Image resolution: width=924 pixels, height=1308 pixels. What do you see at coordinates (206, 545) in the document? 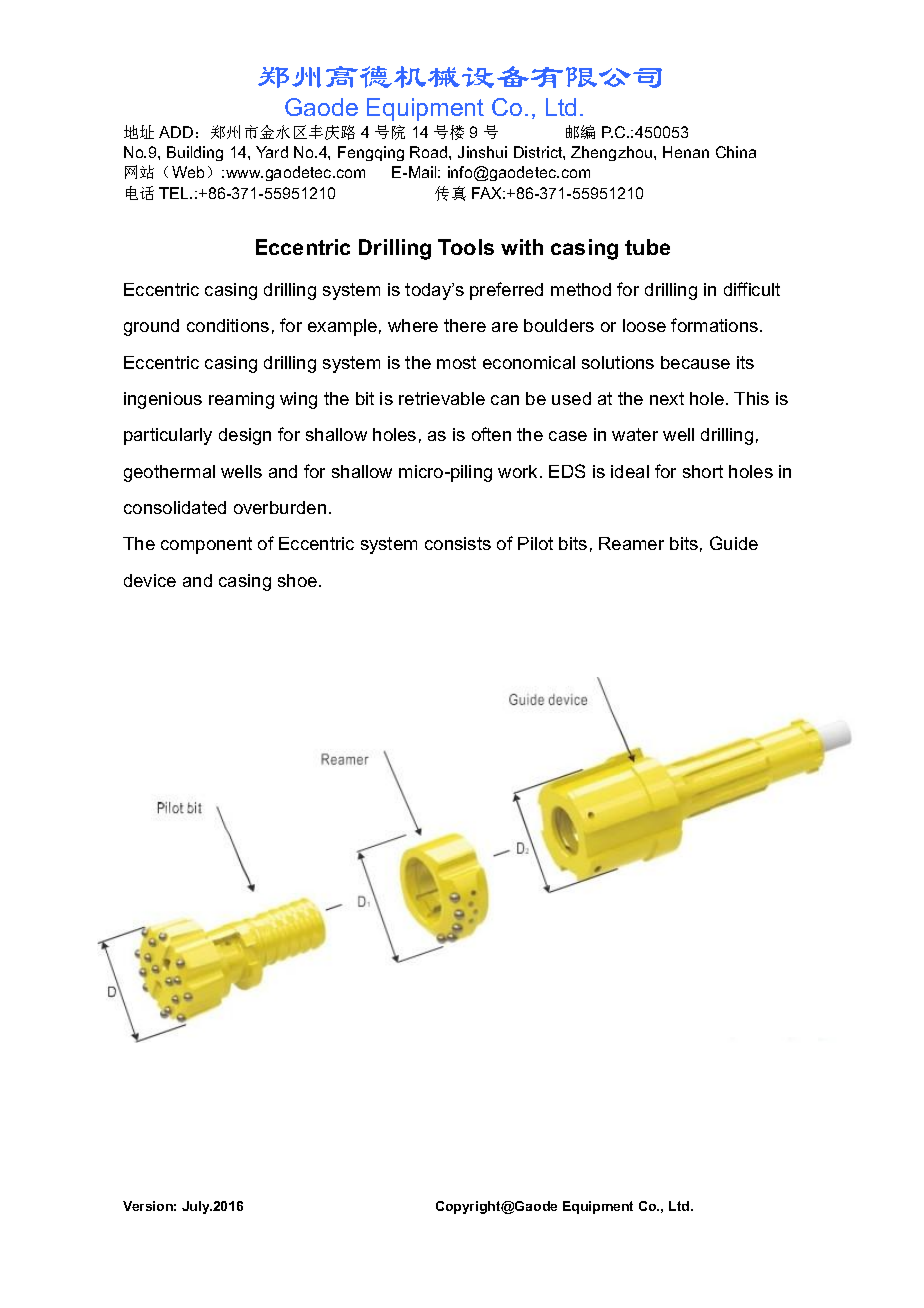
I see `component` at bounding box center [206, 545].
